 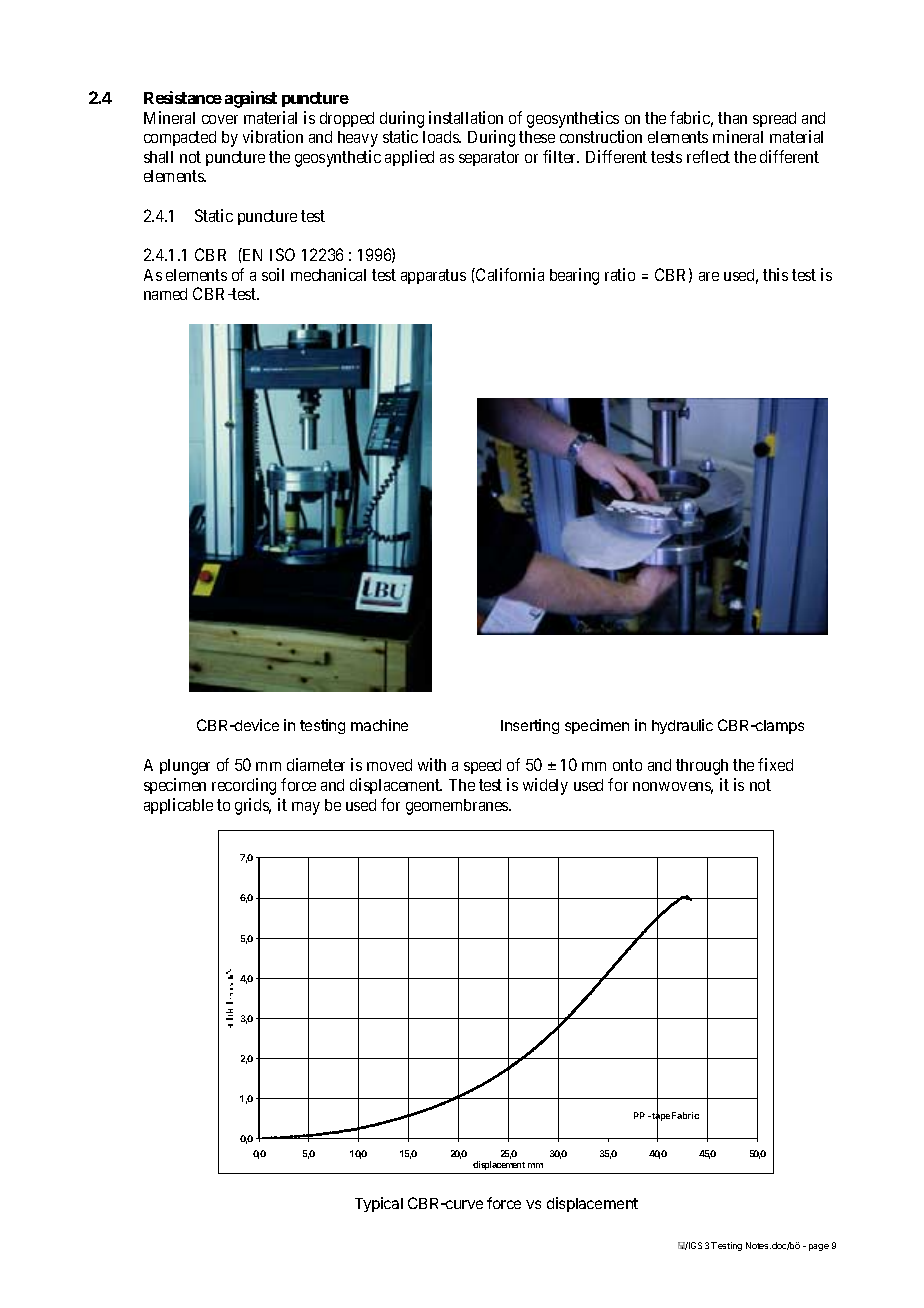 What do you see at coordinates (732, 118) in the image?
I see `than` at bounding box center [732, 118].
